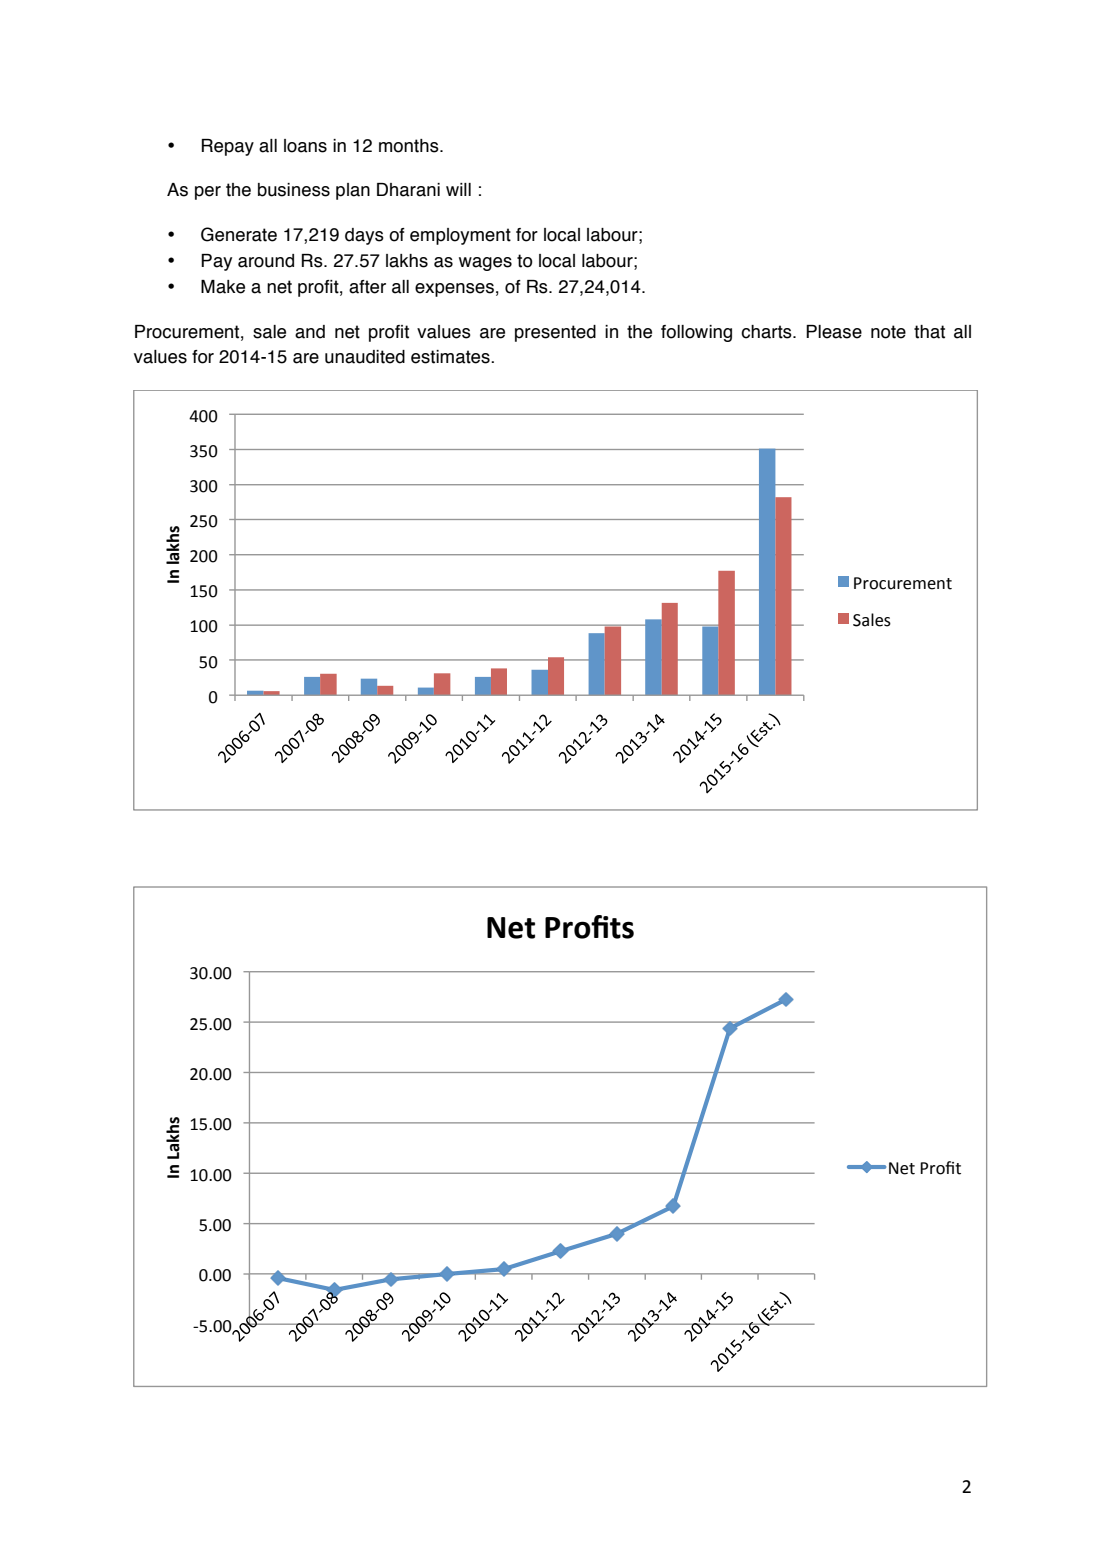 The image size is (1106, 1564). Describe the element at coordinates (458, 189) in the screenshot. I see `will` at that location.
